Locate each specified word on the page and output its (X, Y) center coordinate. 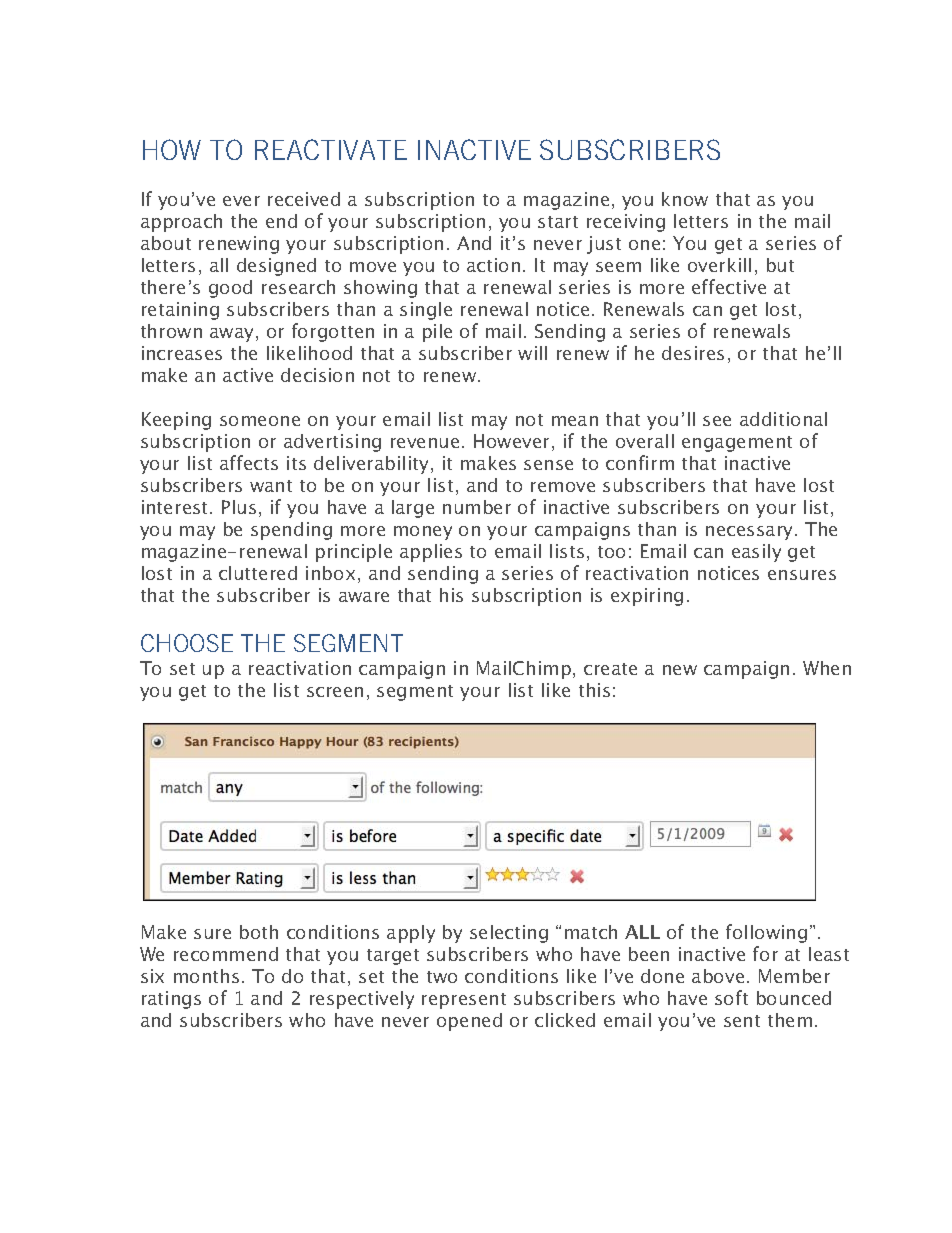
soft (731, 997)
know (685, 199)
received (304, 199)
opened (469, 1022)
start (558, 222)
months (206, 976)
